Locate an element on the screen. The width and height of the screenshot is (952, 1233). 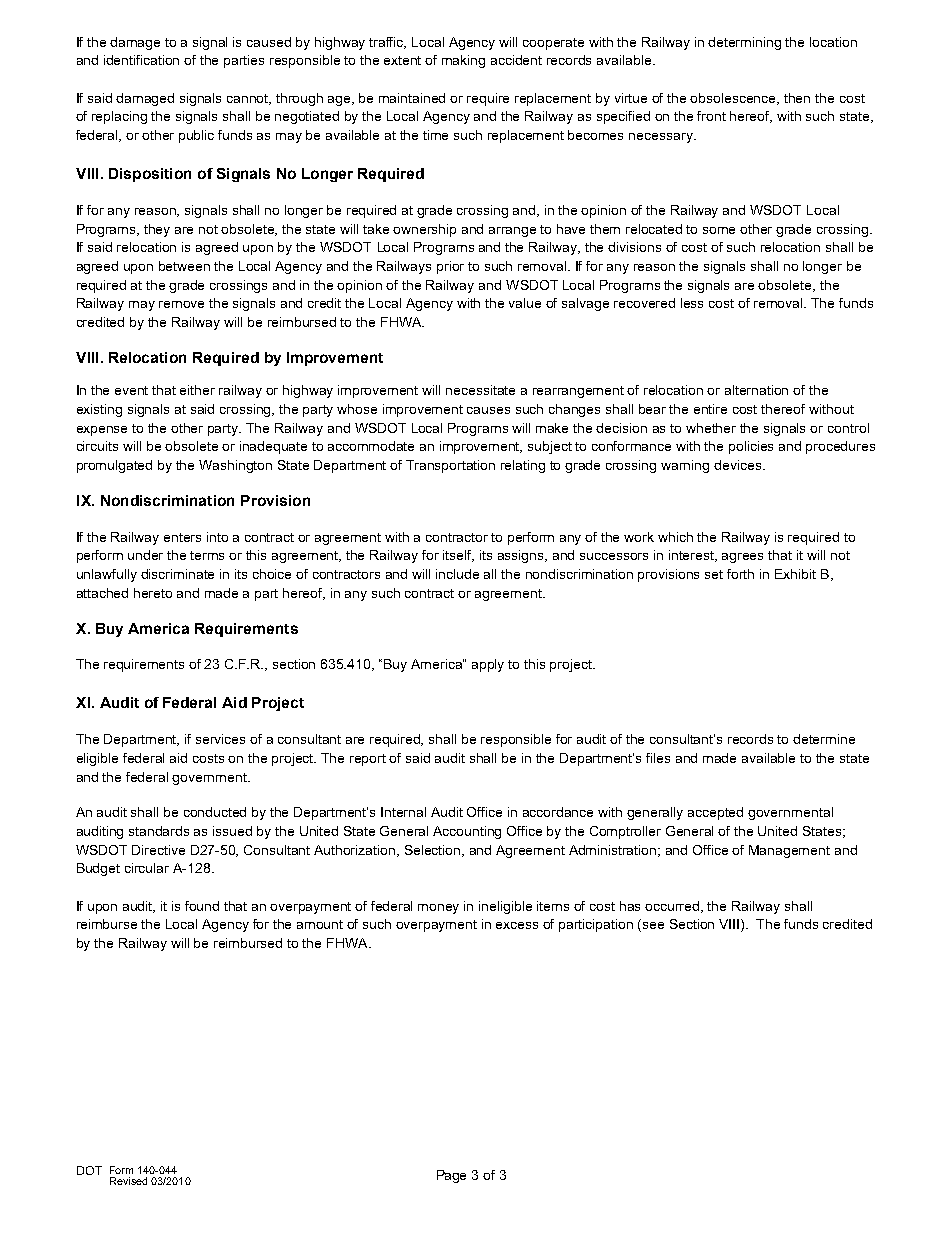
identification is located at coordinates (141, 60).
